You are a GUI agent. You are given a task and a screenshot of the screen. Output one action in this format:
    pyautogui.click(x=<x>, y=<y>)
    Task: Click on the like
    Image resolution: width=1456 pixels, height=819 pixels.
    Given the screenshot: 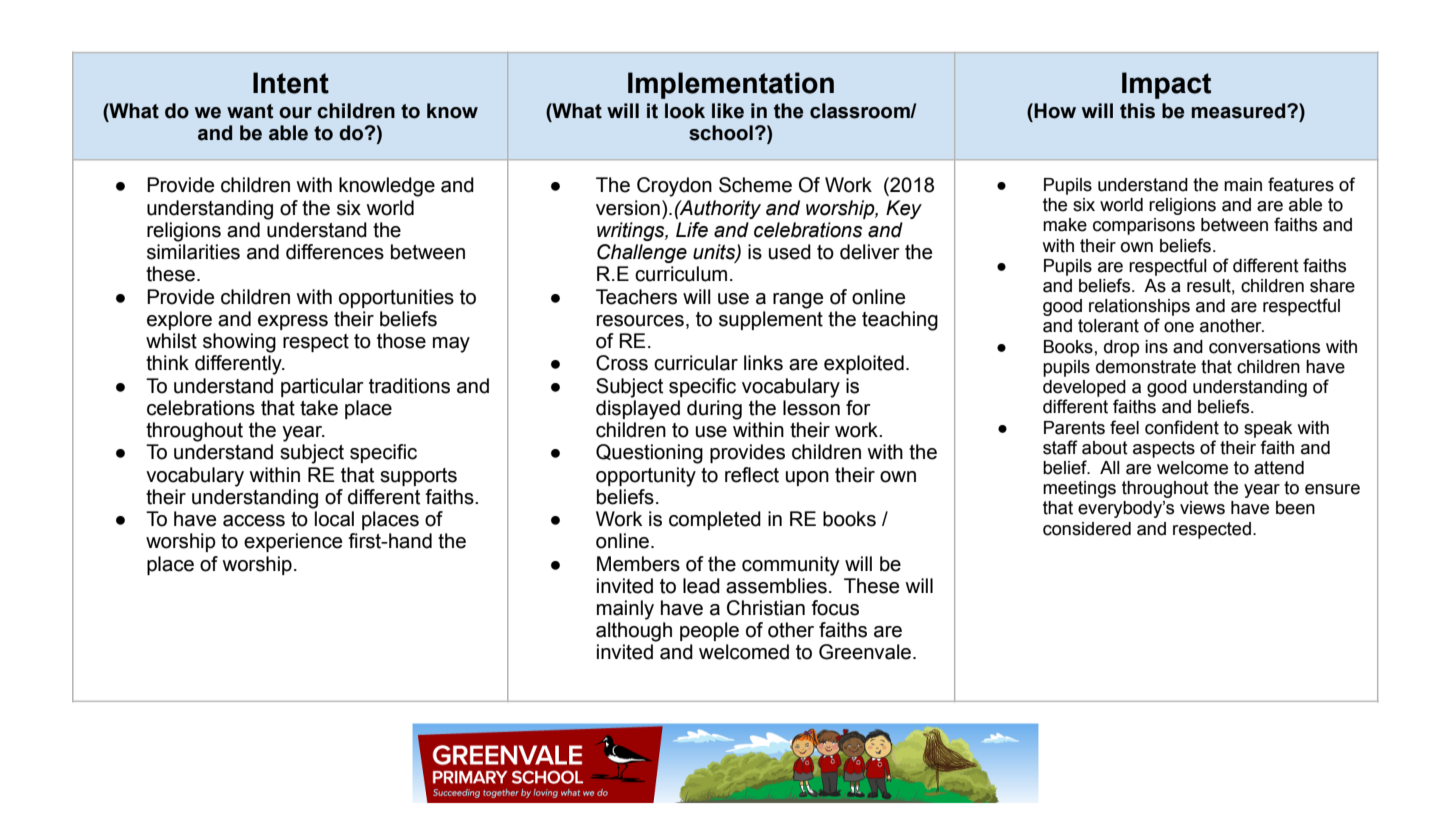 What is the action you would take?
    pyautogui.click(x=728, y=111)
